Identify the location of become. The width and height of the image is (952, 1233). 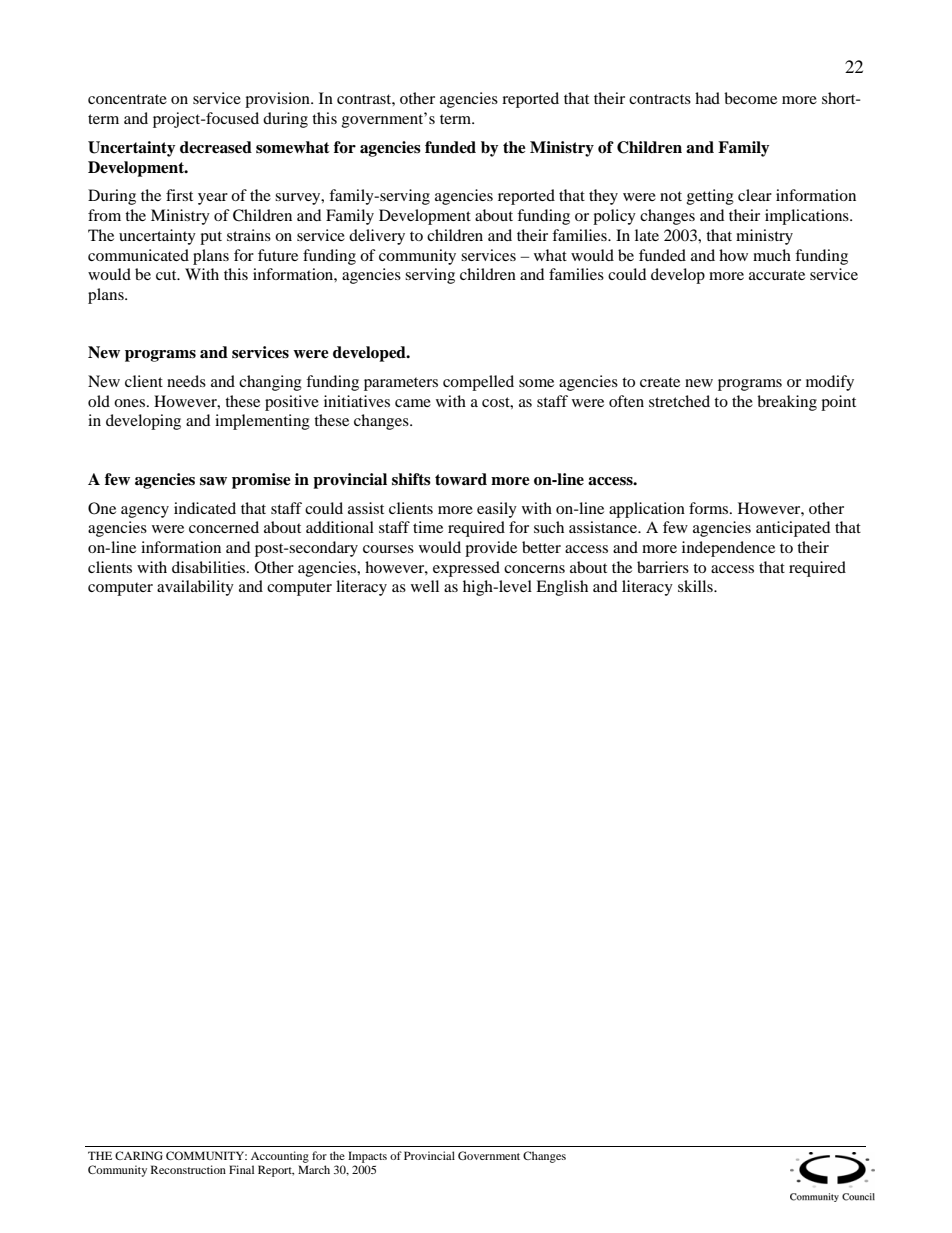
(750, 98).
